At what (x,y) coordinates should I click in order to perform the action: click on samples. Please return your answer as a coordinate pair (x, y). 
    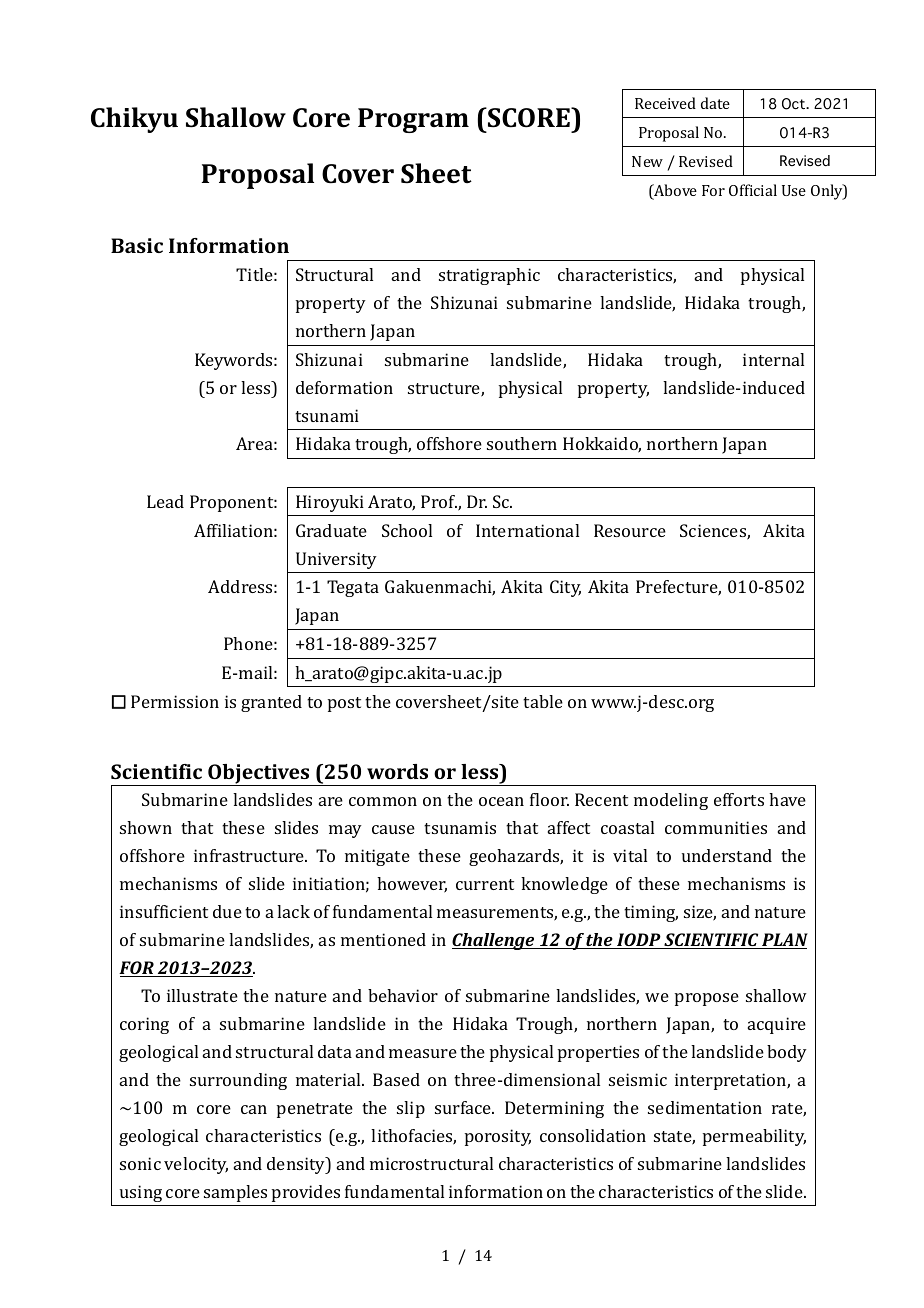
    Looking at the image, I should click on (235, 1193).
